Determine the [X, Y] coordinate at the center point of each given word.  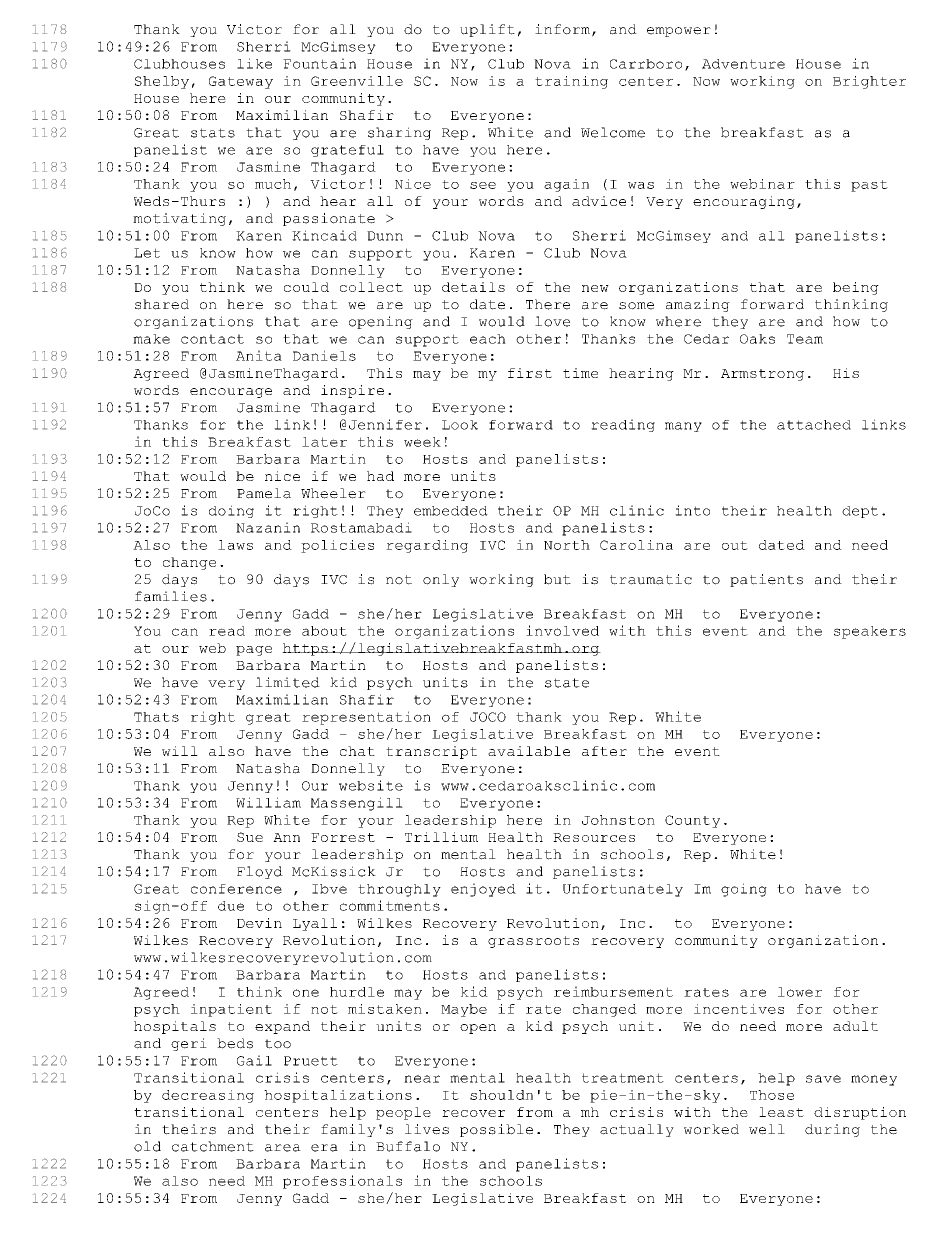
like [254, 63]
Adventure [743, 64]
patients [766, 580]
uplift [487, 30]
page [254, 651]
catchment [213, 1146]
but [557, 579]
